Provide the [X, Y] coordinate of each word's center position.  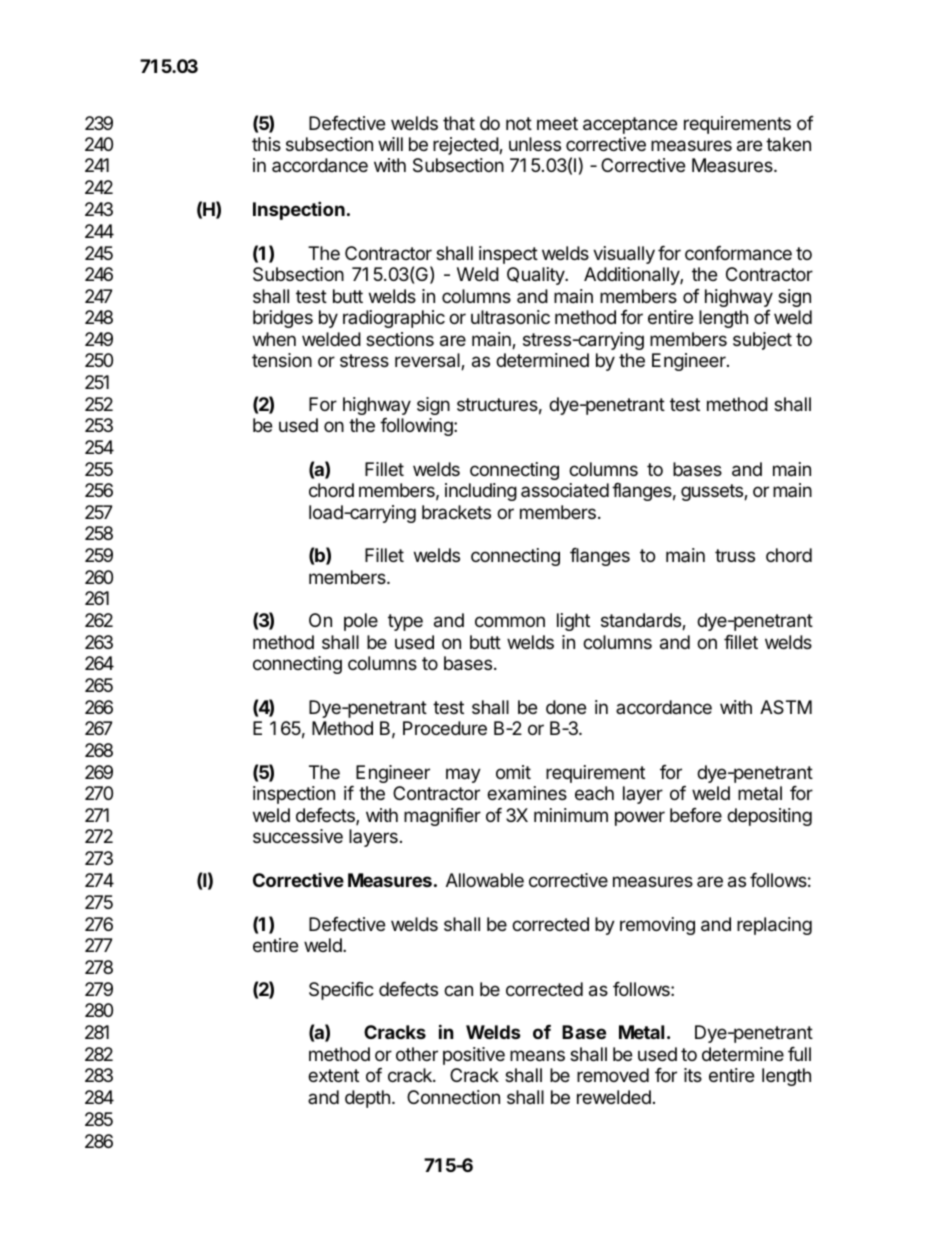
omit [513, 772]
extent [333, 1075]
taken [788, 144]
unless [535, 144]
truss [735, 555]
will [390, 144]
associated [565, 490]
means [537, 1056]
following [417, 427]
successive [298, 836]
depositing [769, 817]
